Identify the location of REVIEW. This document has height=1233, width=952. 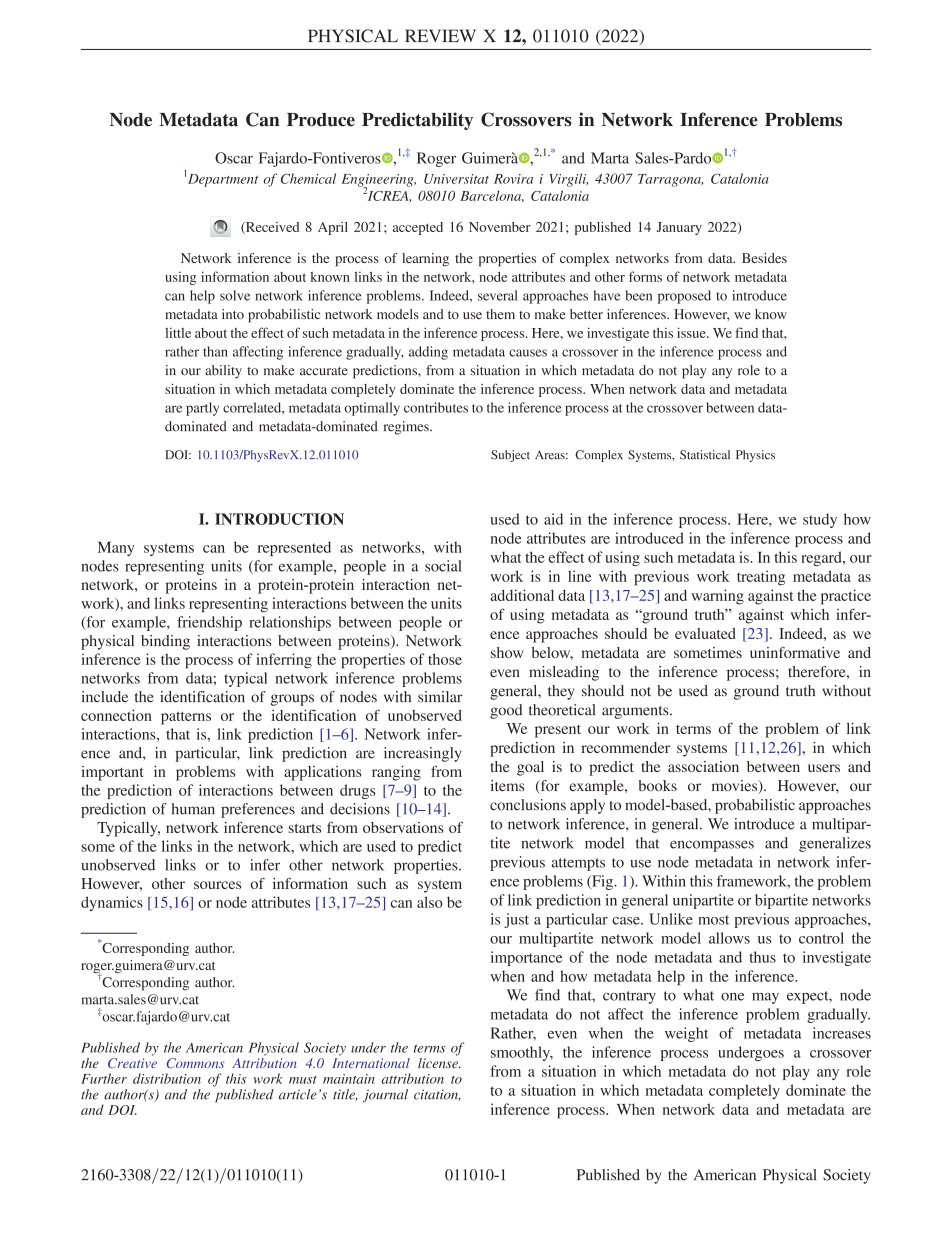
(440, 35).
